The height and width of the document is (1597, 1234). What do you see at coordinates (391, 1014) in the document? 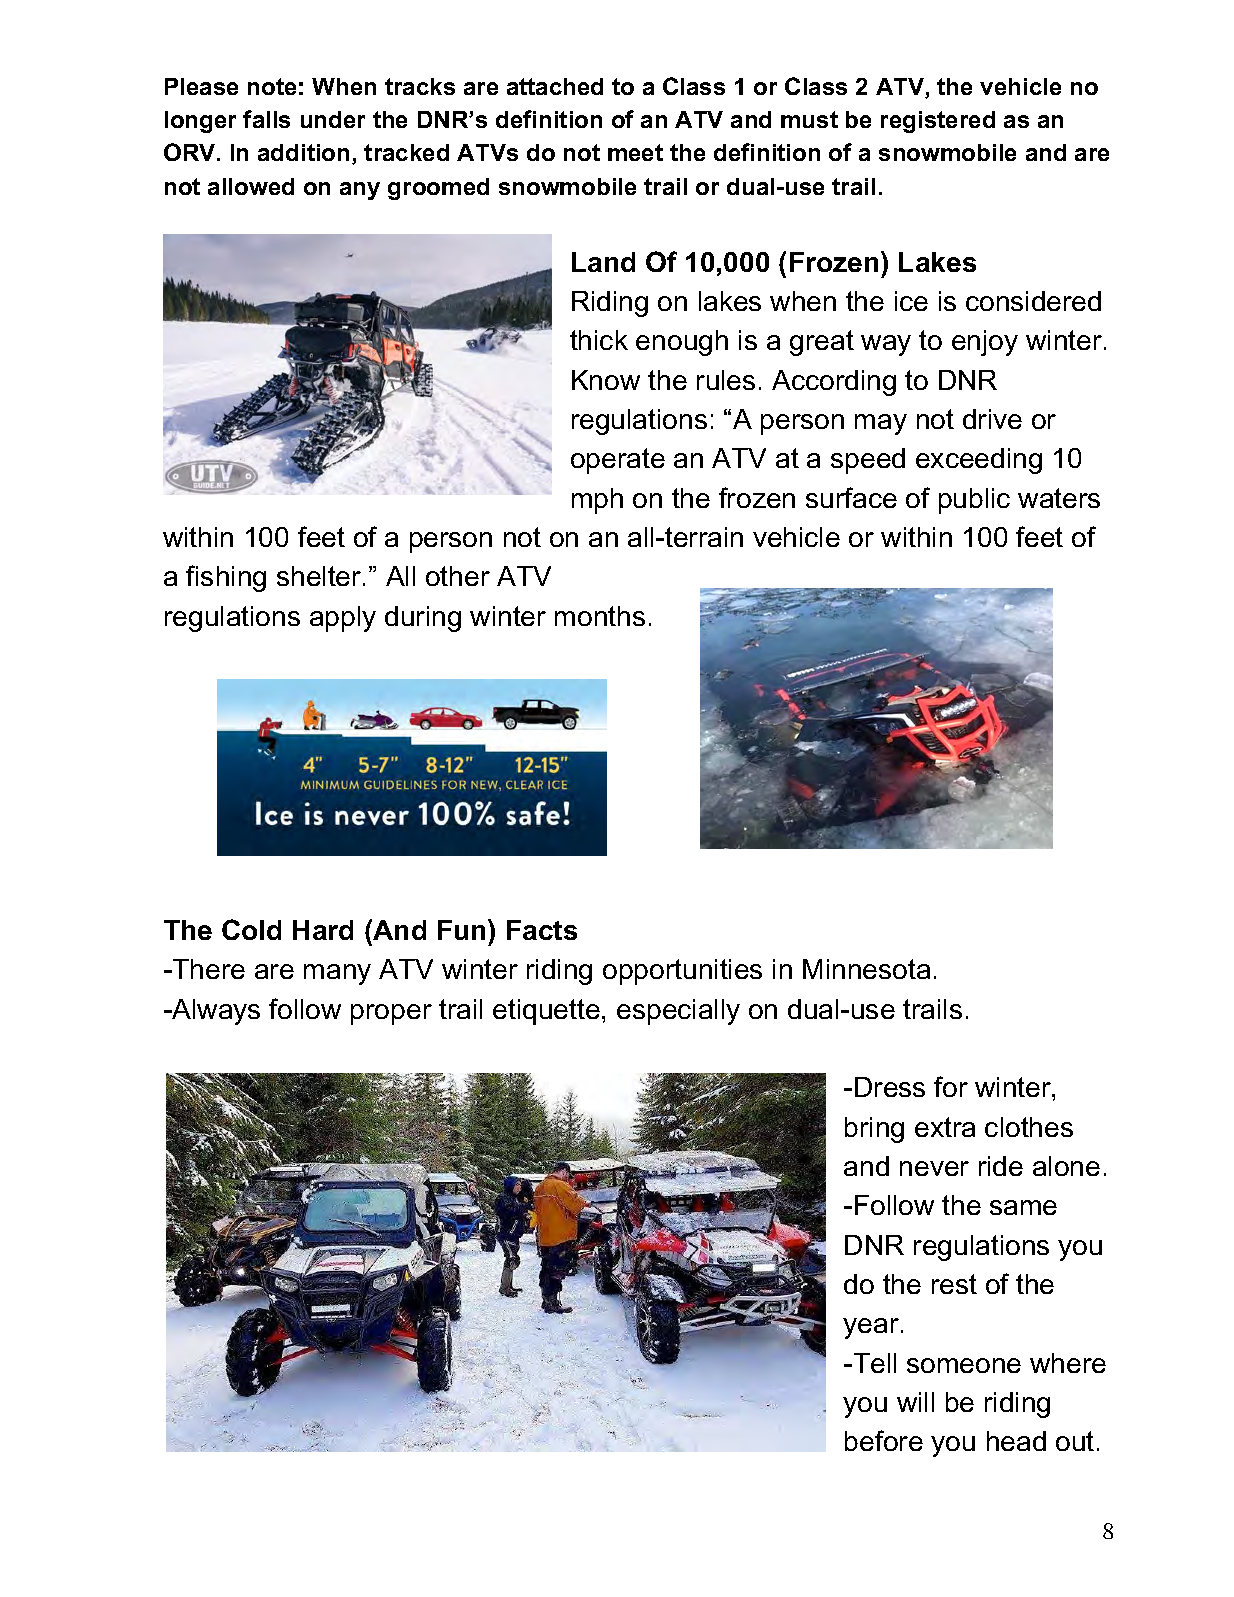
I see `proper` at bounding box center [391, 1014].
